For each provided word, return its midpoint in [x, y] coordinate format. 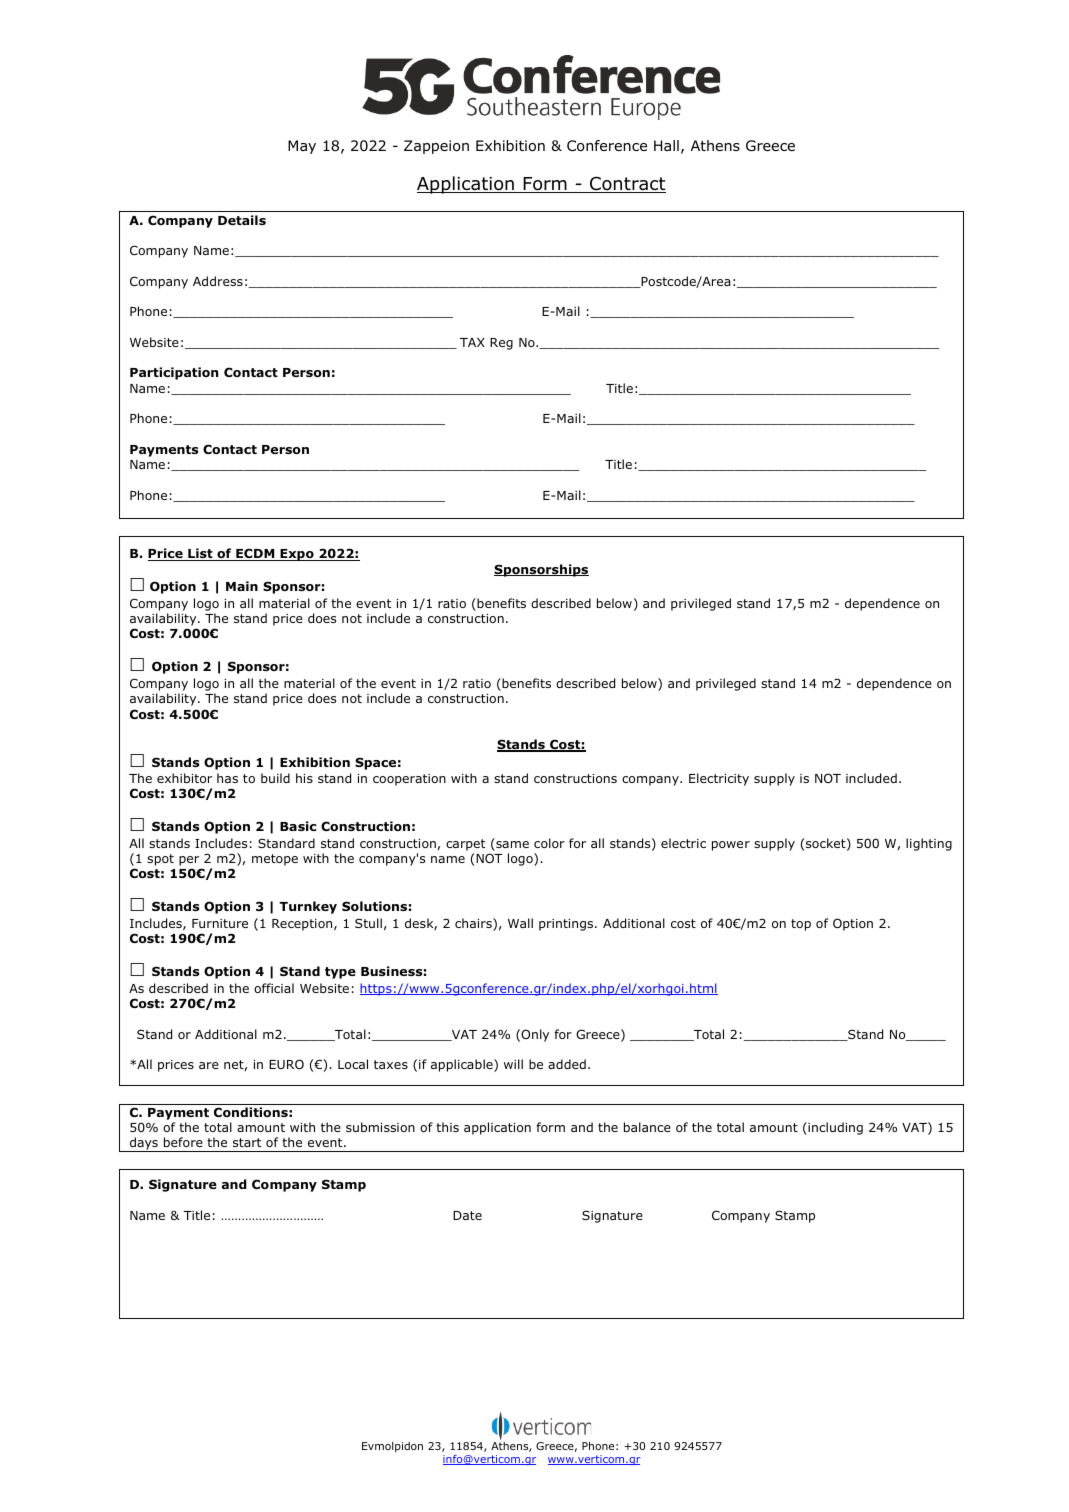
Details [242, 220]
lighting [929, 844]
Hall [666, 145]
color [549, 843]
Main [242, 586]
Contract [627, 184]
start [247, 1142]
